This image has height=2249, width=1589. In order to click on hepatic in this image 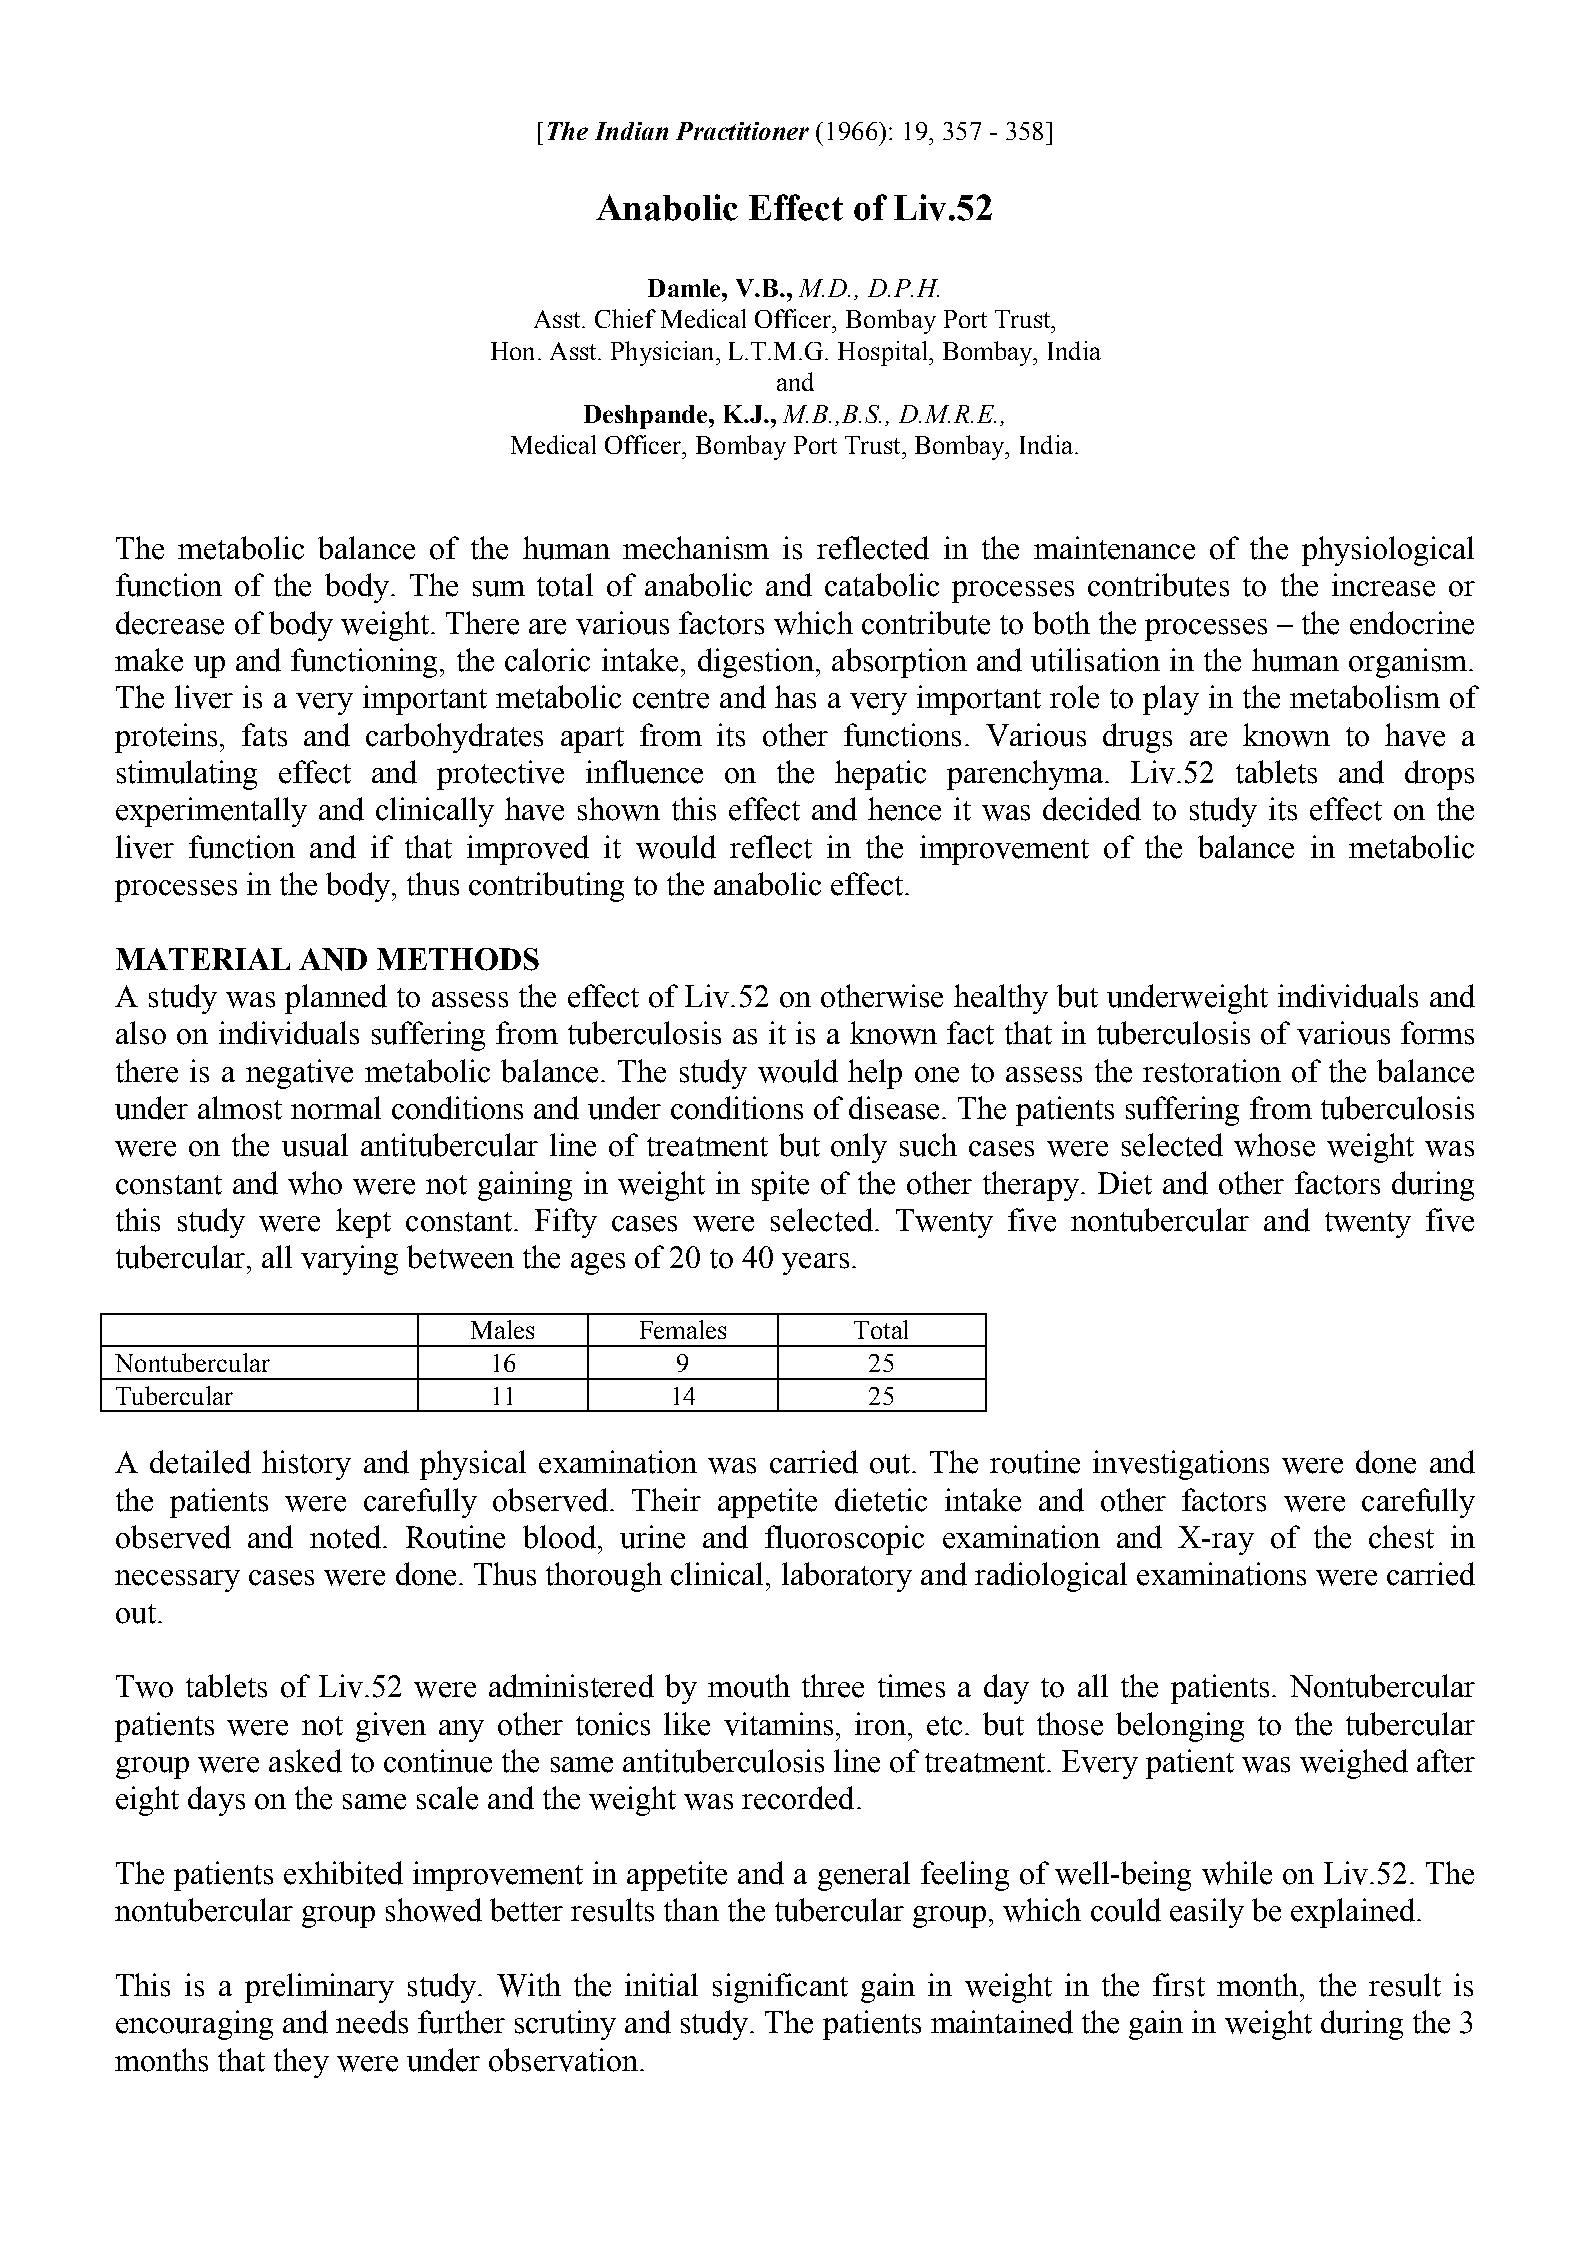, I will do `click(880, 775)`.
